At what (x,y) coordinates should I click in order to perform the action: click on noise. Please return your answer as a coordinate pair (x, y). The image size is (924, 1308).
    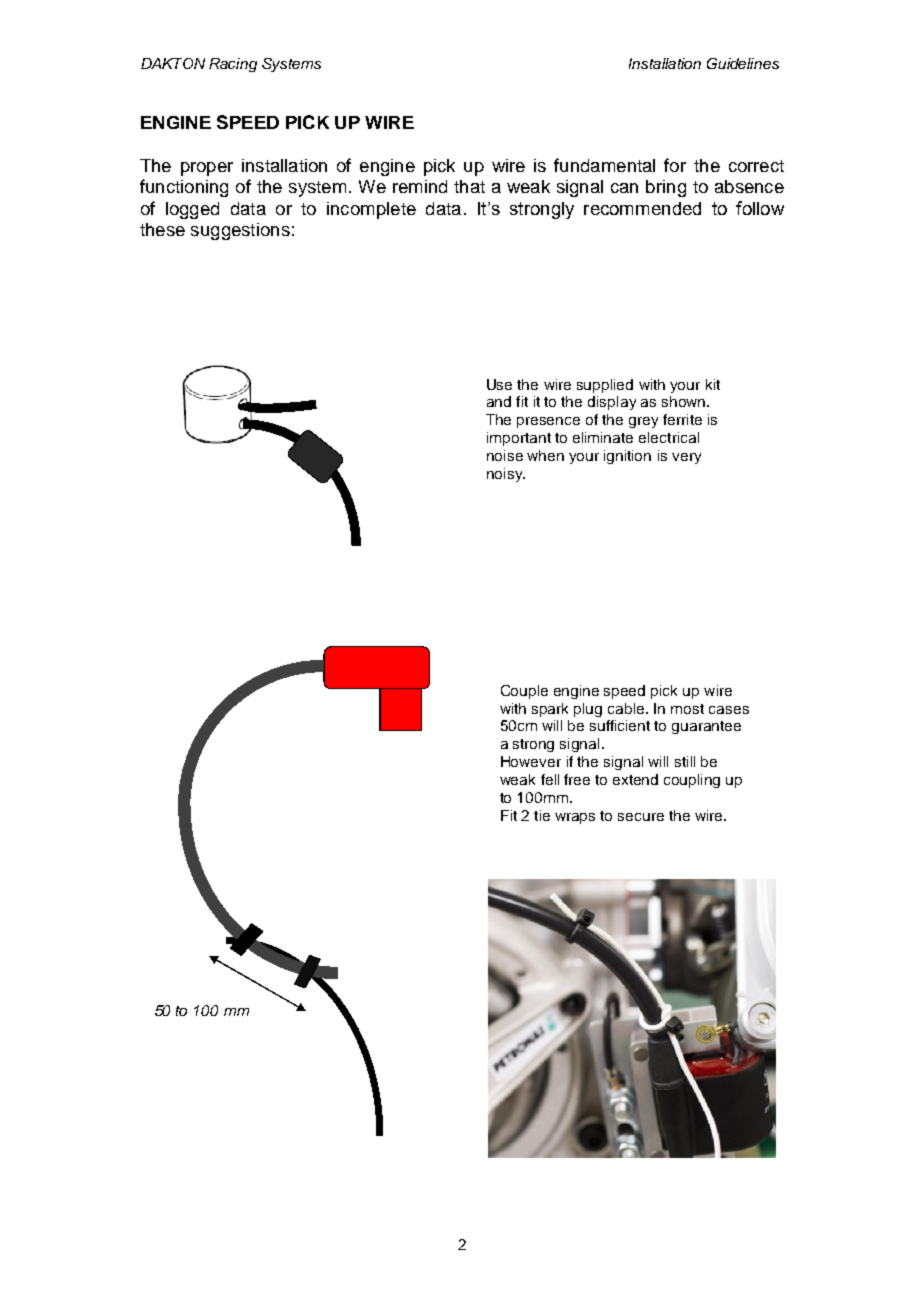
    Looking at the image, I should click on (505, 455).
